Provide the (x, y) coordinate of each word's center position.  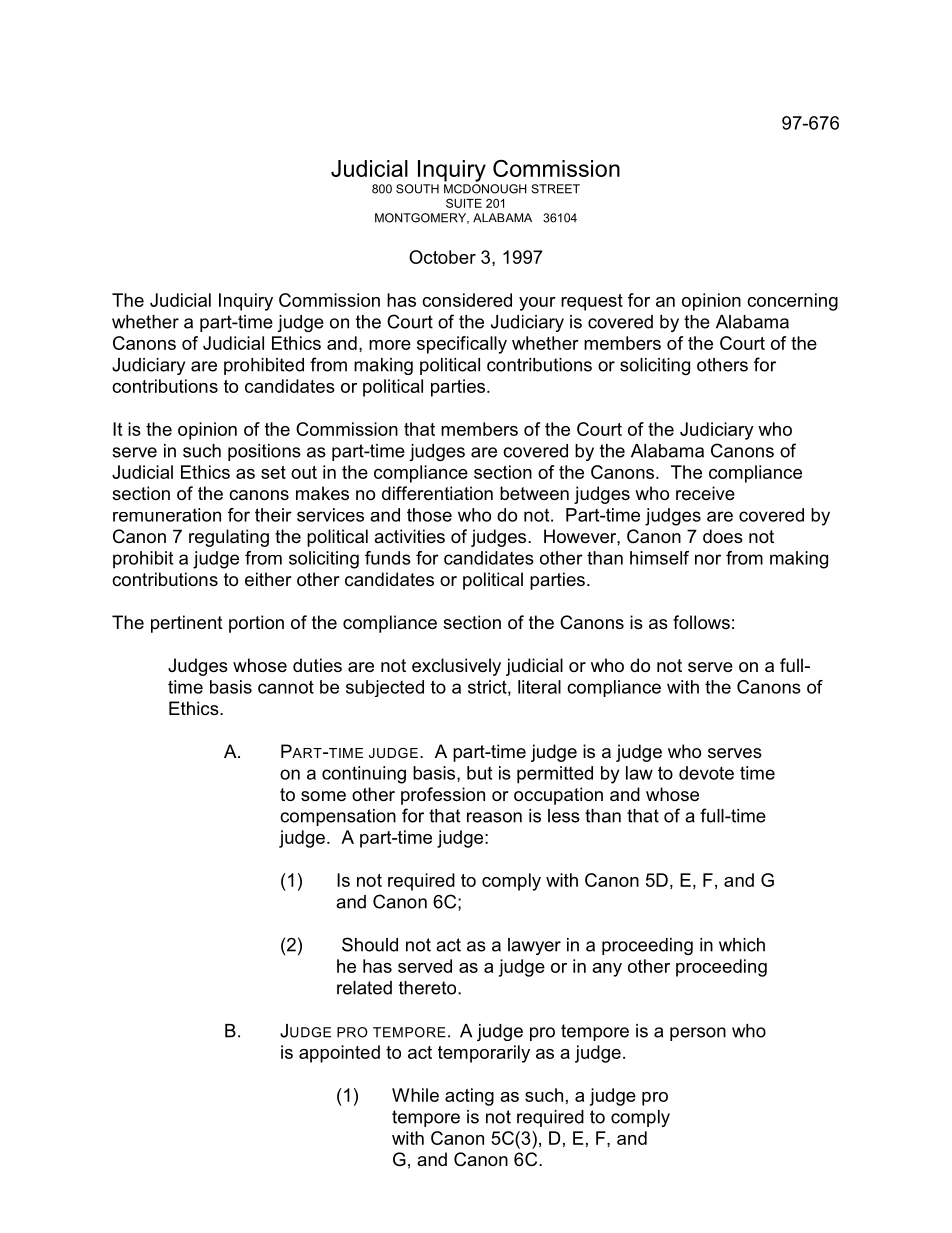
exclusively (456, 667)
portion (256, 624)
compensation (338, 817)
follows (701, 622)
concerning (792, 302)
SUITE (464, 203)
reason (494, 817)
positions (264, 452)
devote (706, 773)
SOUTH (417, 189)
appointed (339, 1054)
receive (705, 493)
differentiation (437, 493)
